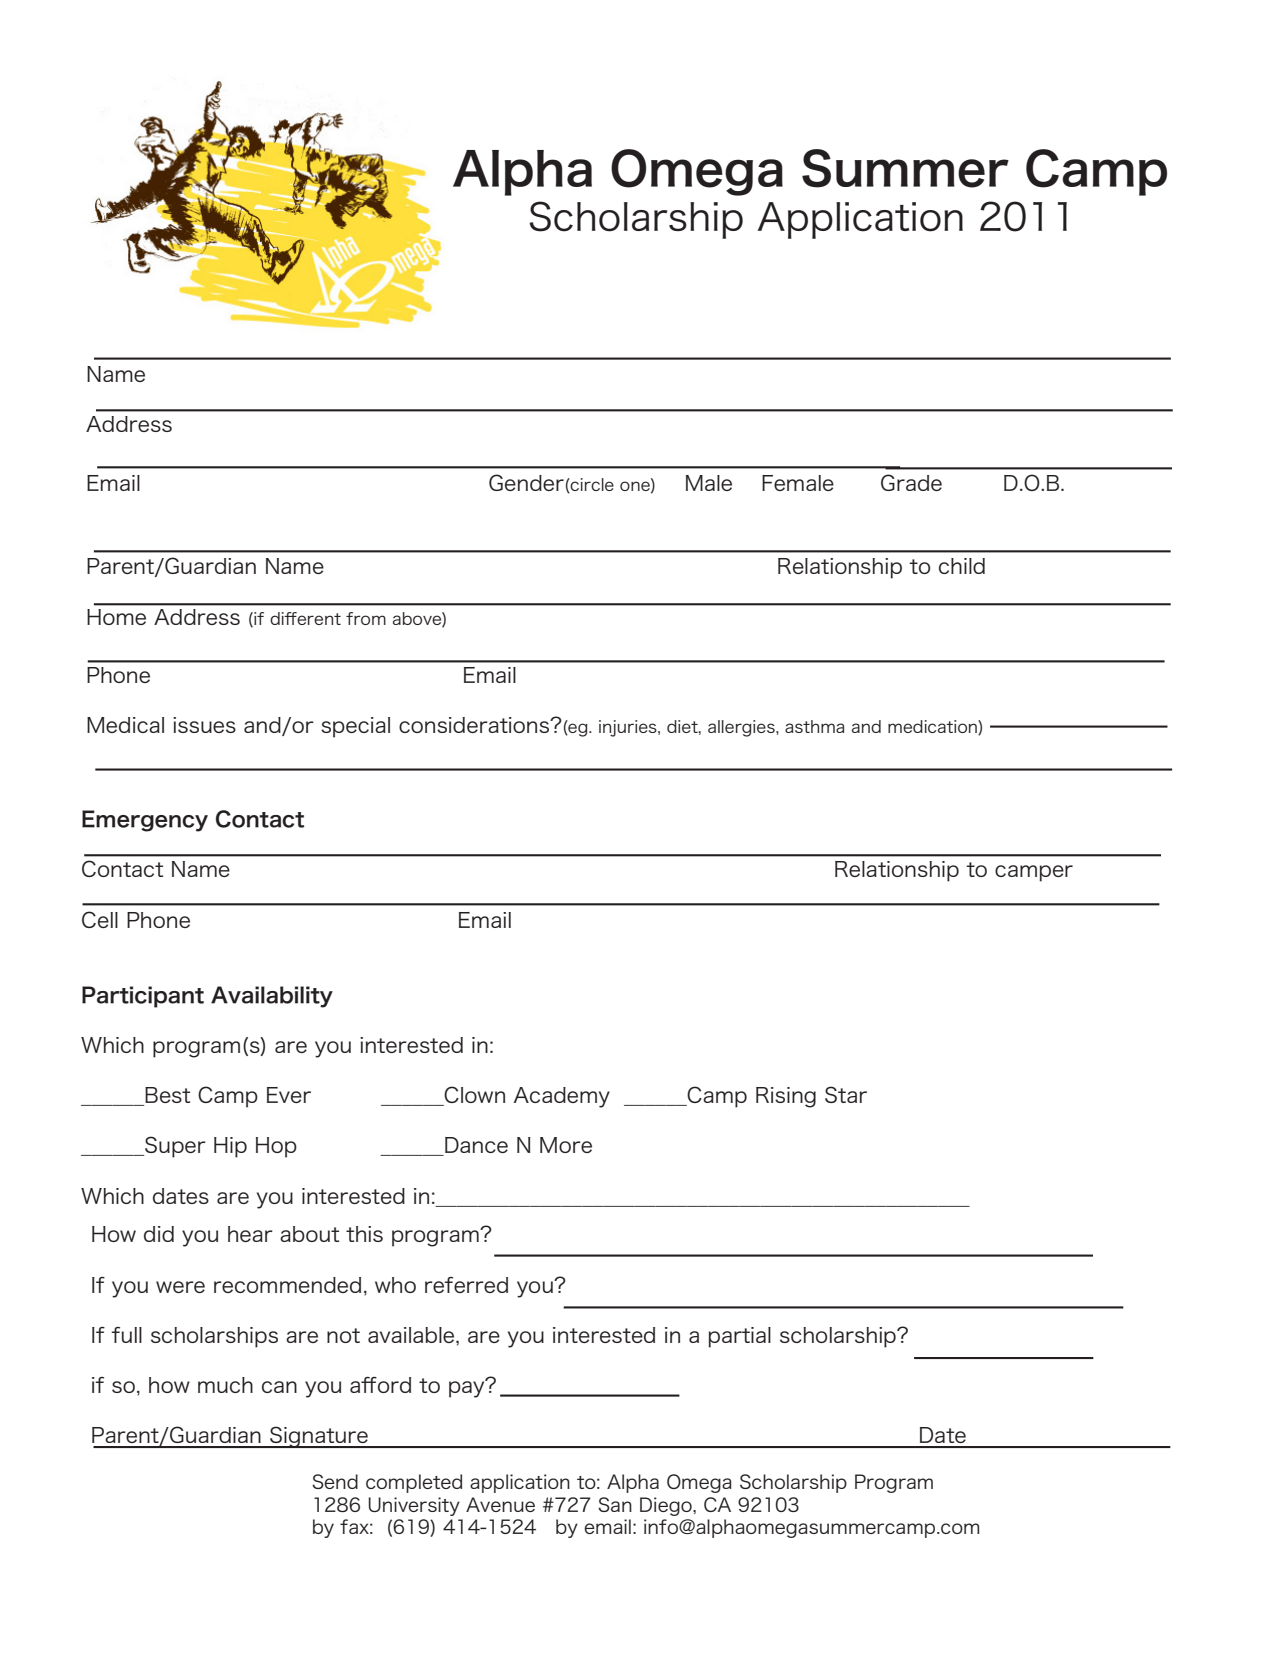  What do you see at coordinates (629, 728) in the screenshot?
I see `injuries` at bounding box center [629, 728].
